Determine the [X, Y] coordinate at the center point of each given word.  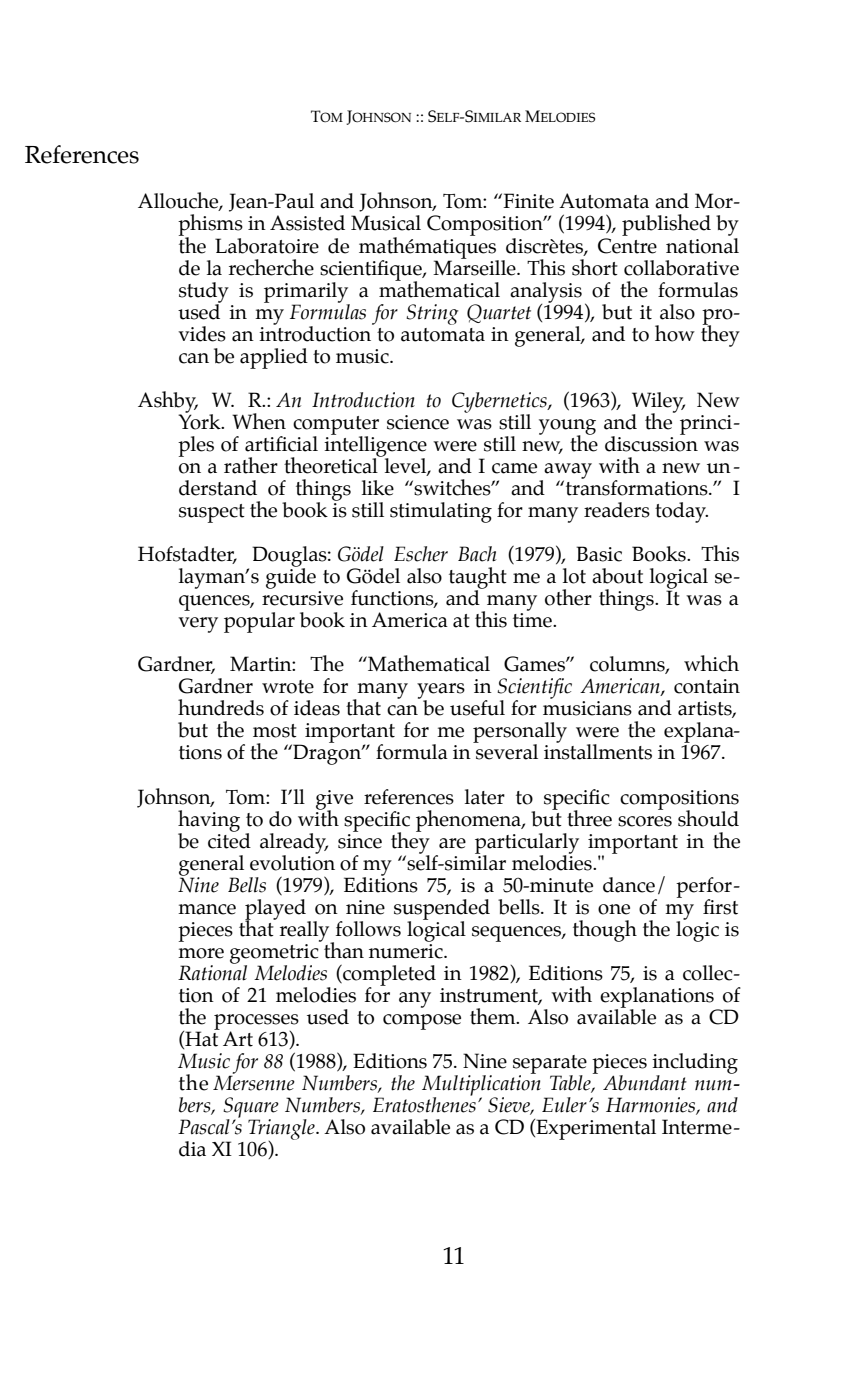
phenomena [469, 821]
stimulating [441, 512]
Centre [627, 246]
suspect [212, 513]
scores [645, 821]
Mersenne [254, 1083]
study [204, 293]
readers [617, 510]
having [209, 822]
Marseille [475, 266]
